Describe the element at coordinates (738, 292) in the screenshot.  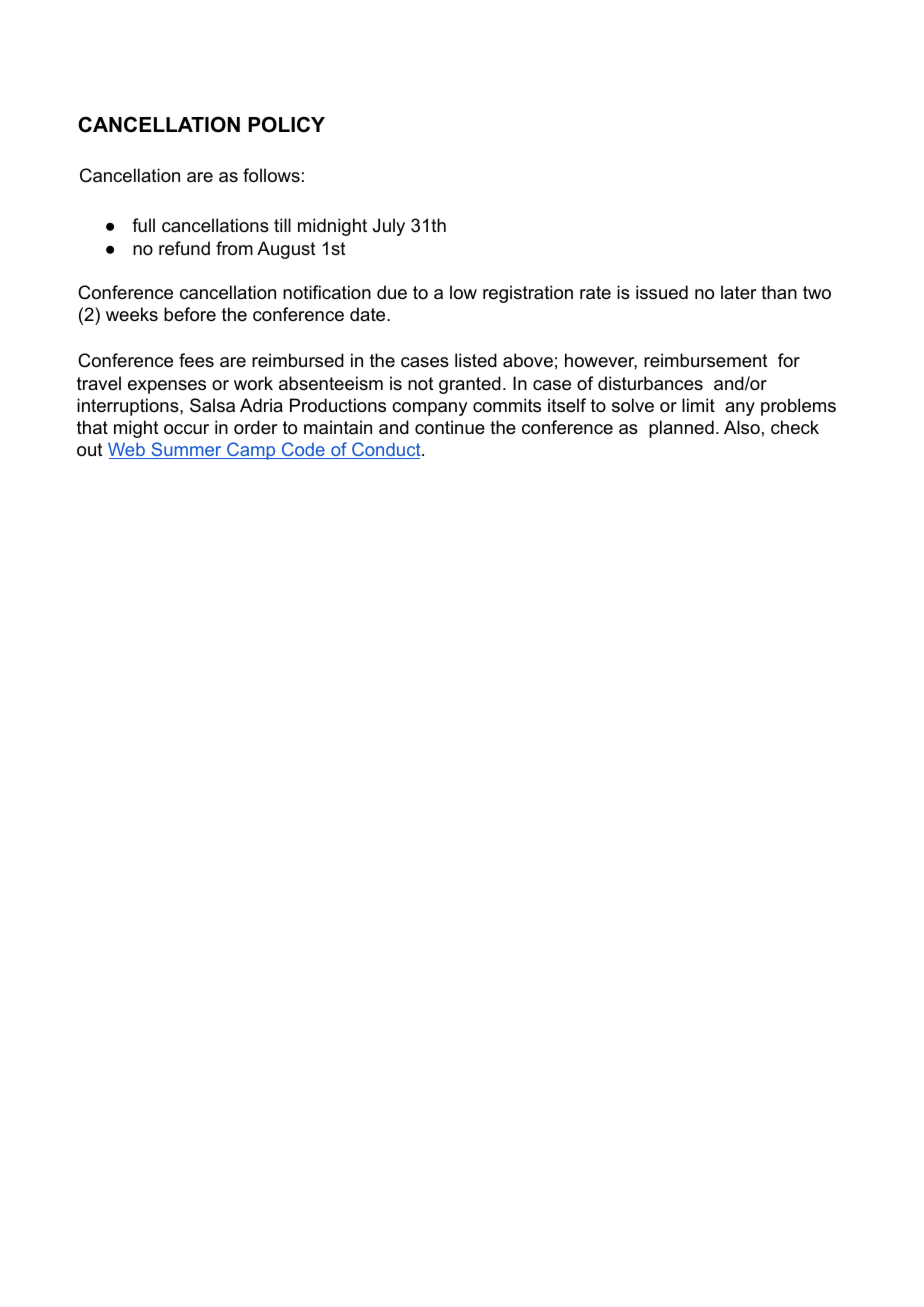
I see `later` at that location.
